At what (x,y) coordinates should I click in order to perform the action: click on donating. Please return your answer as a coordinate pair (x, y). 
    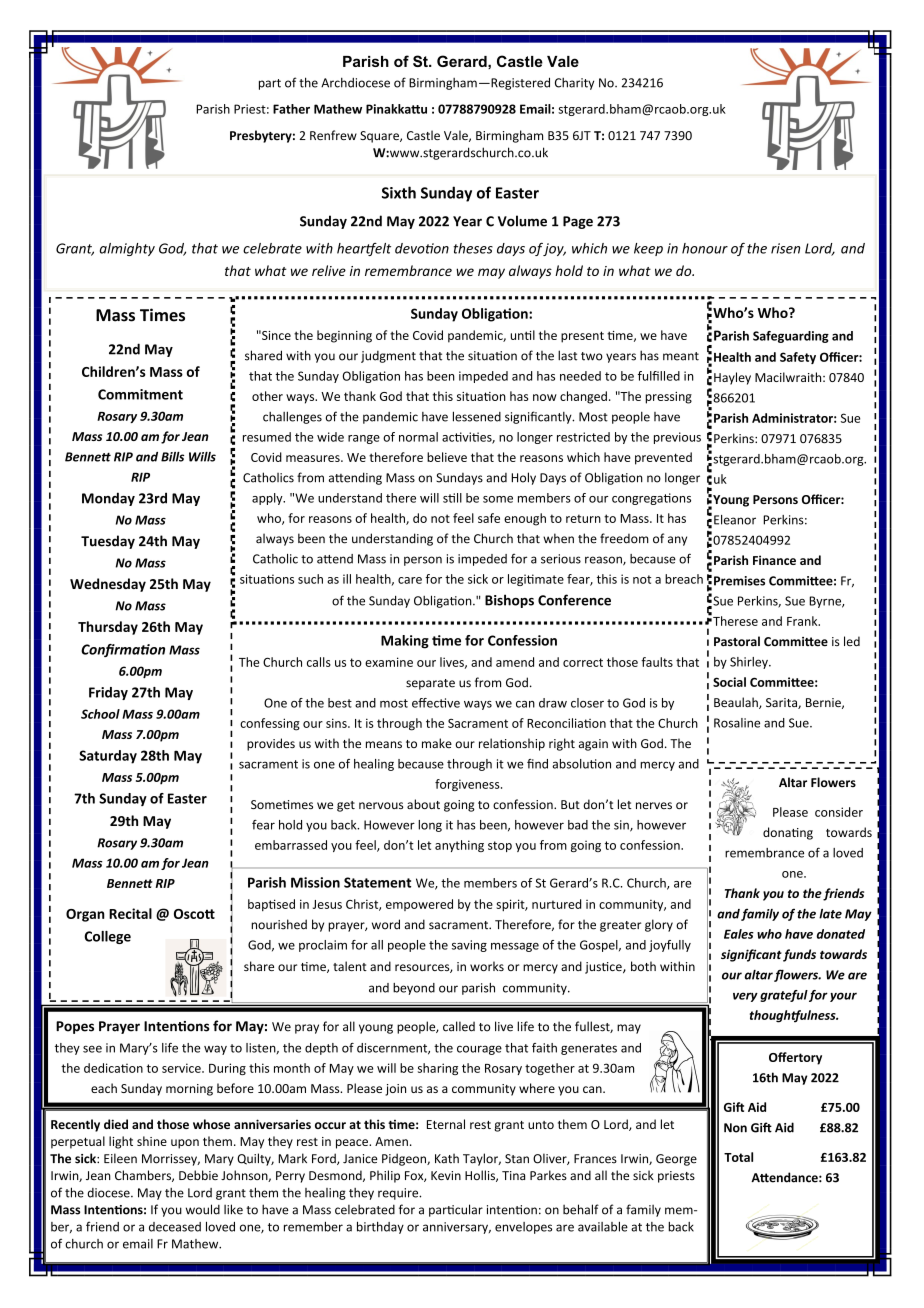
    Looking at the image, I should click on (788, 833).
